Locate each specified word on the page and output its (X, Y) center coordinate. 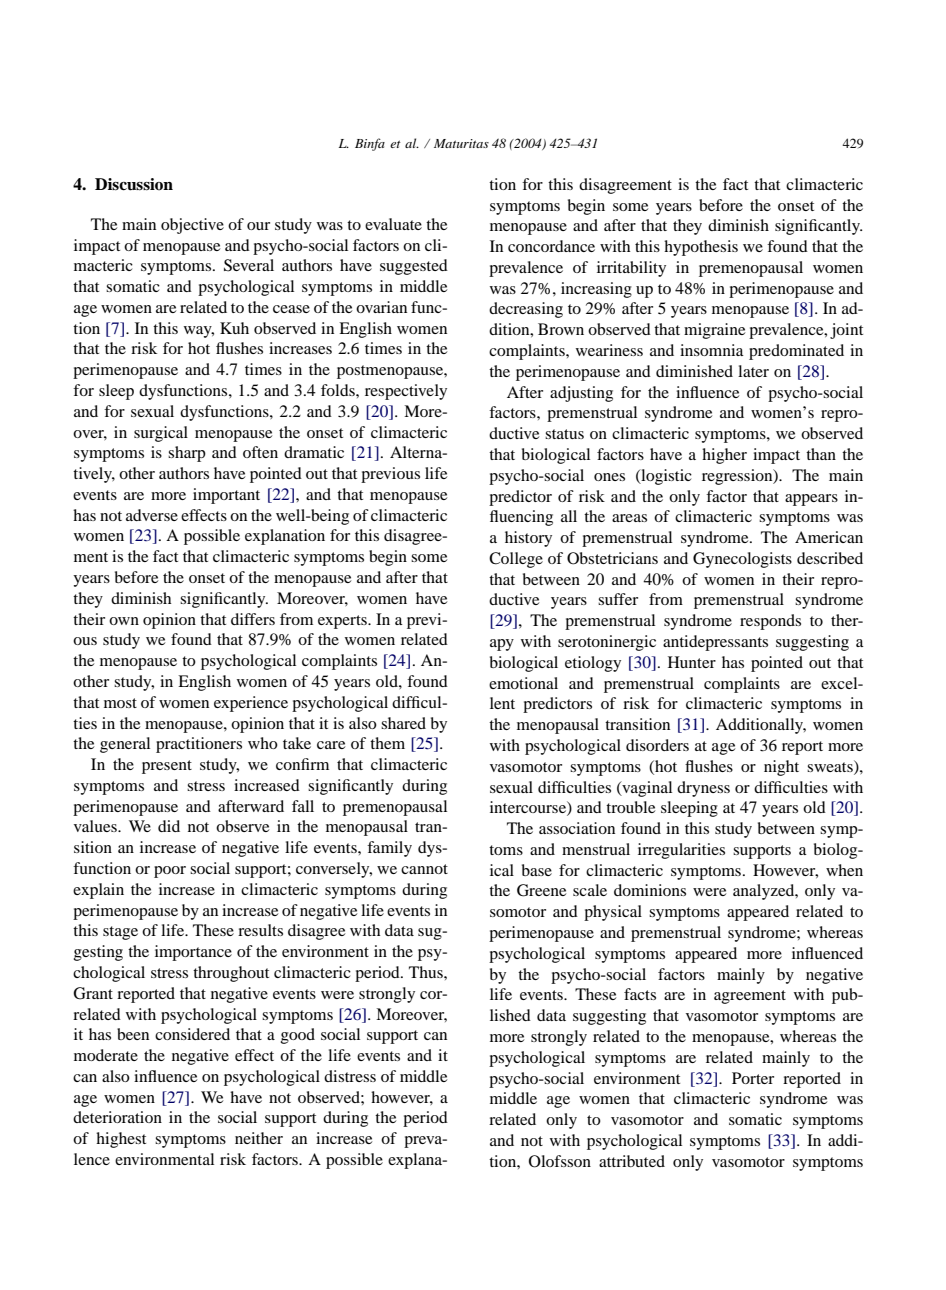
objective (192, 226)
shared (403, 723)
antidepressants (715, 643)
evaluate (393, 224)
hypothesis (701, 248)
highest (121, 1140)
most (120, 703)
